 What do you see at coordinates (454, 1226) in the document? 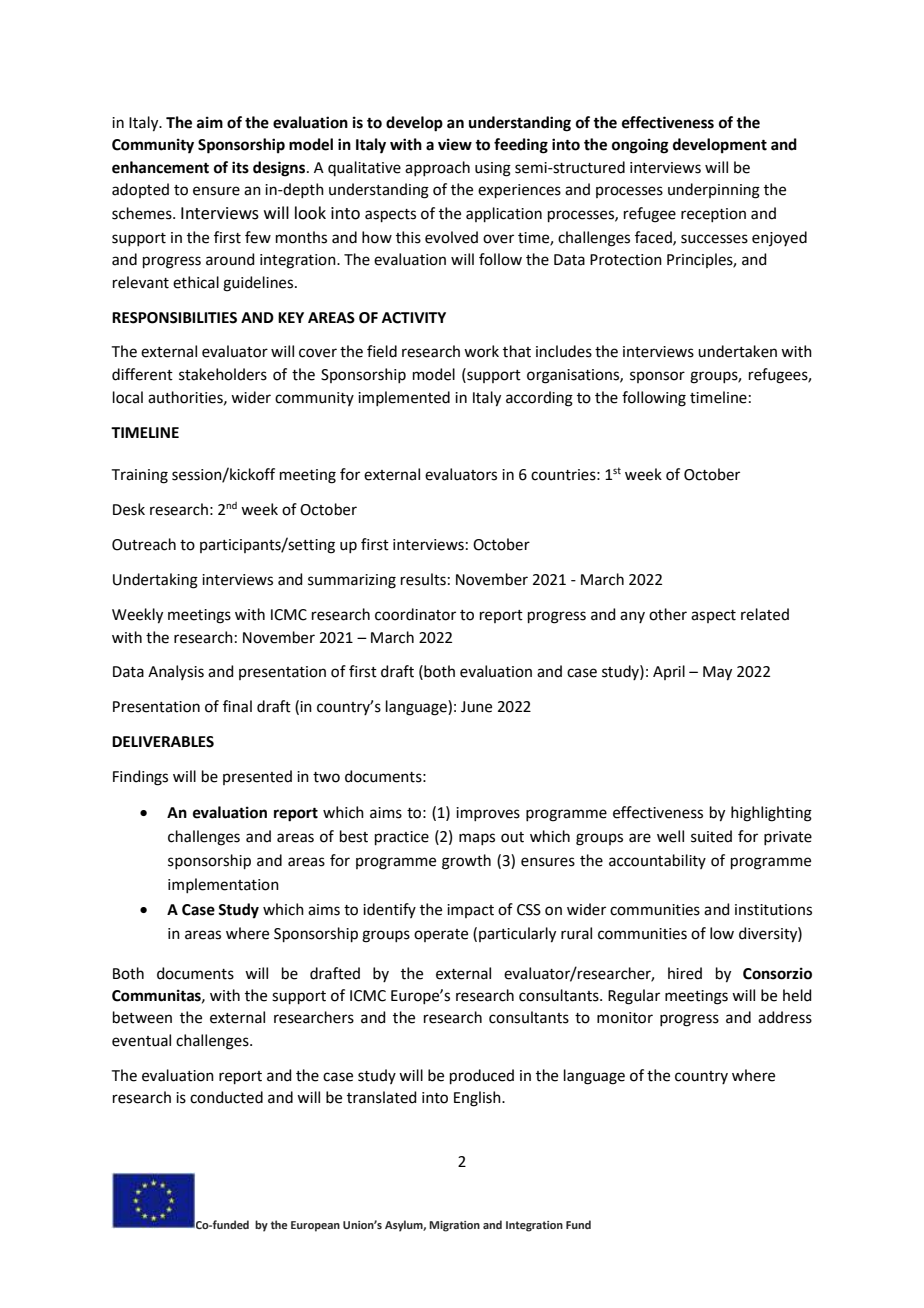
I see `Migration` at bounding box center [454, 1226].
